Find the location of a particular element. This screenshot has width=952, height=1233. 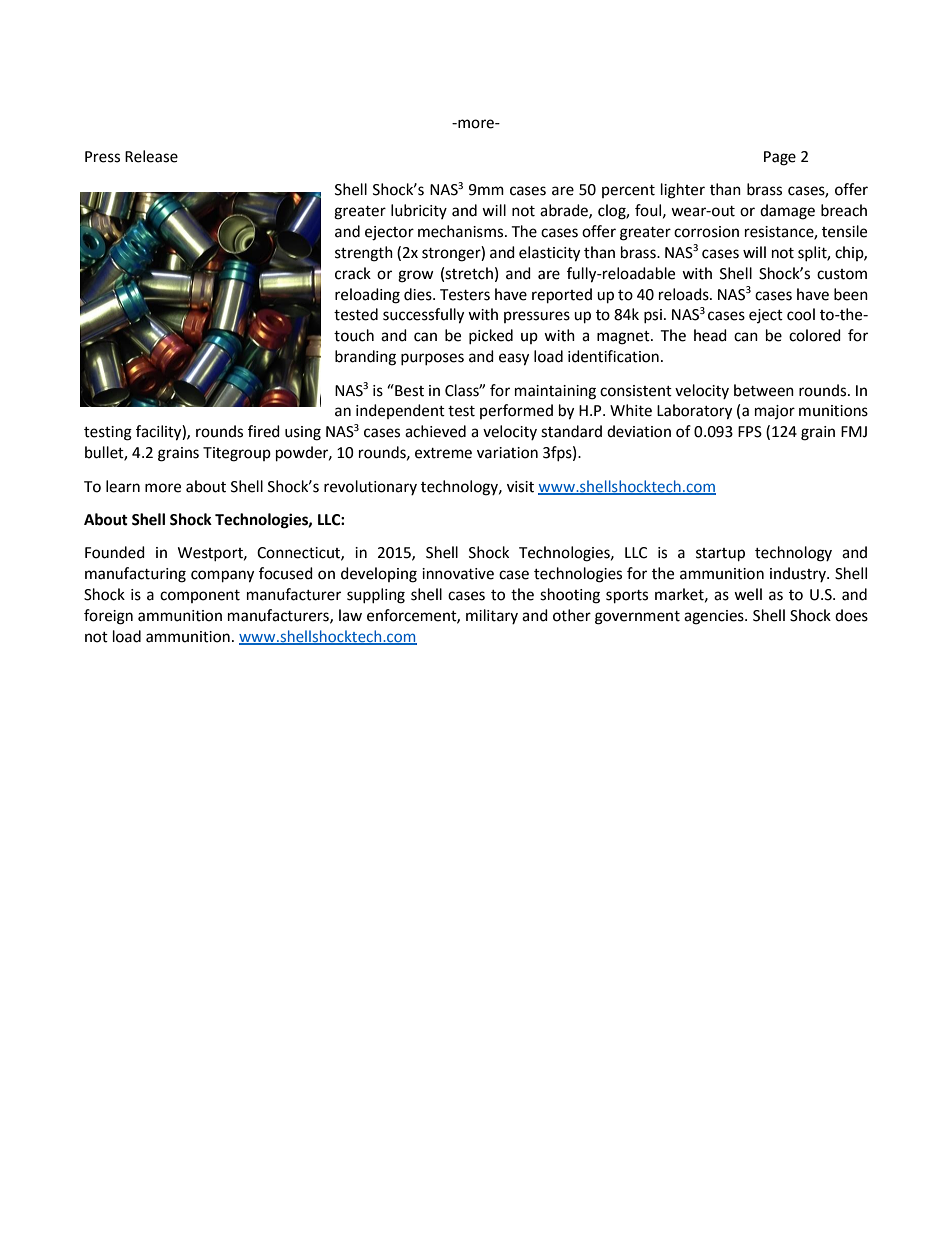

lubricity is located at coordinates (419, 211).
